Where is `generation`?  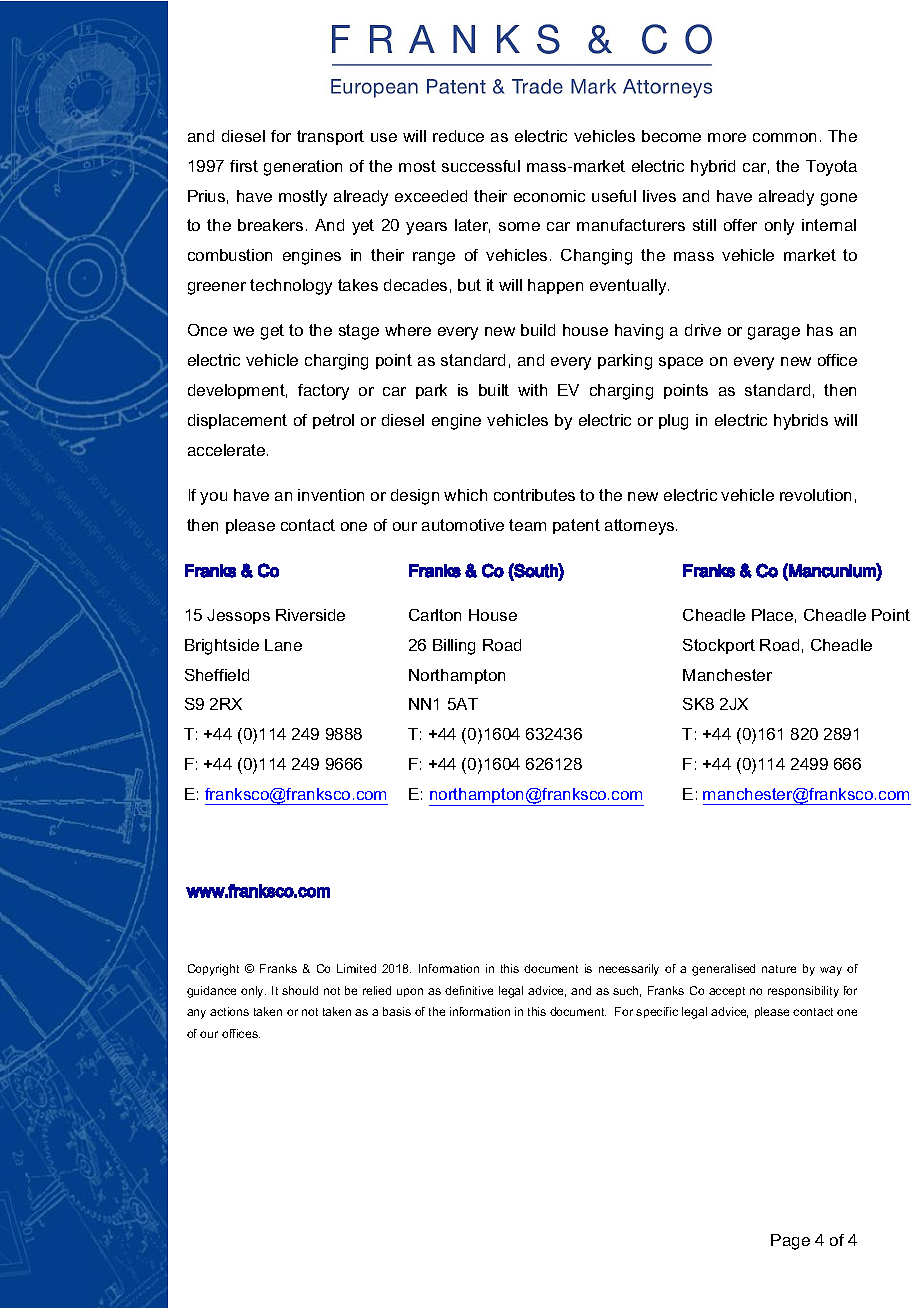 generation is located at coordinates (303, 168).
